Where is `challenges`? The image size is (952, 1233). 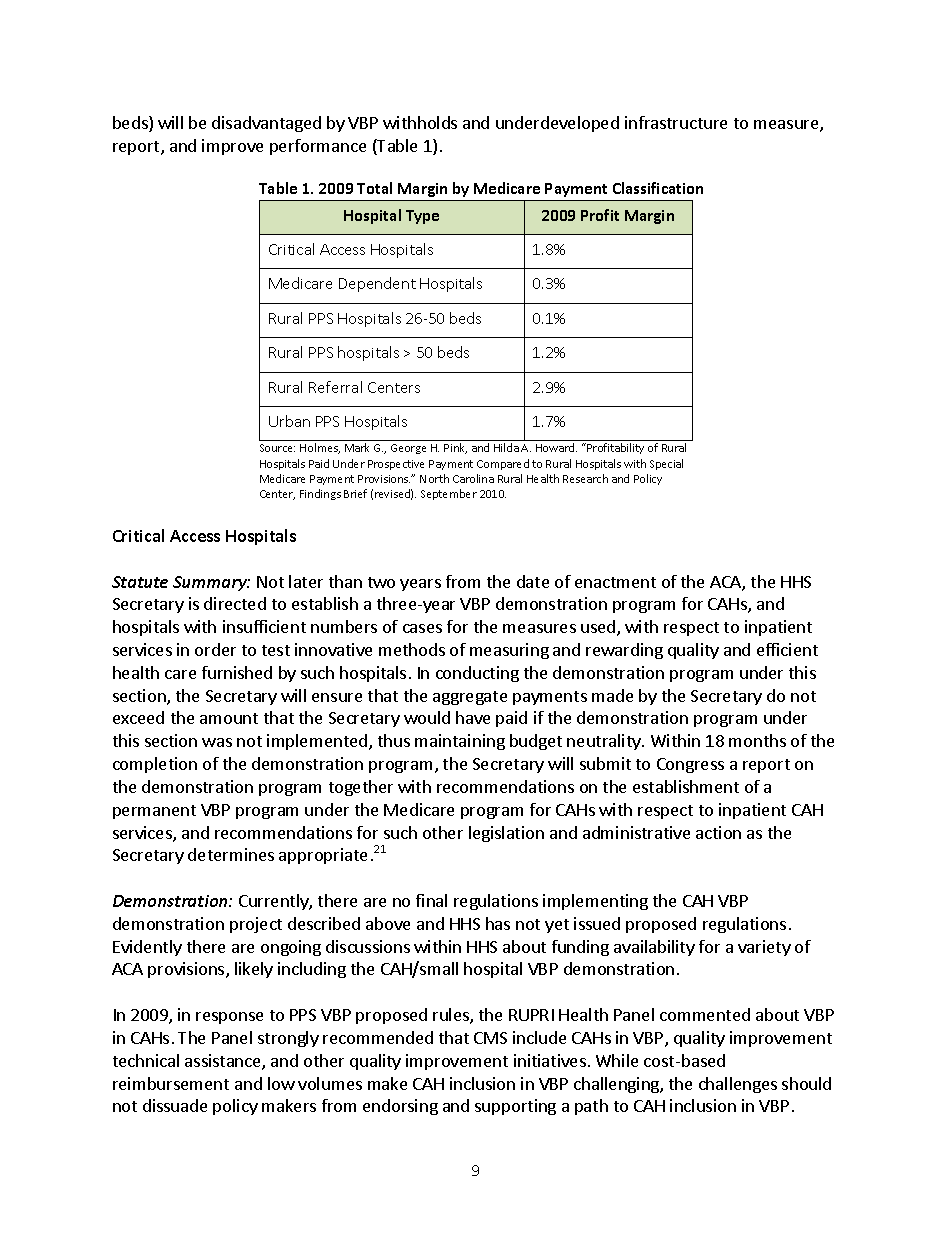 challenges is located at coordinates (738, 1085).
